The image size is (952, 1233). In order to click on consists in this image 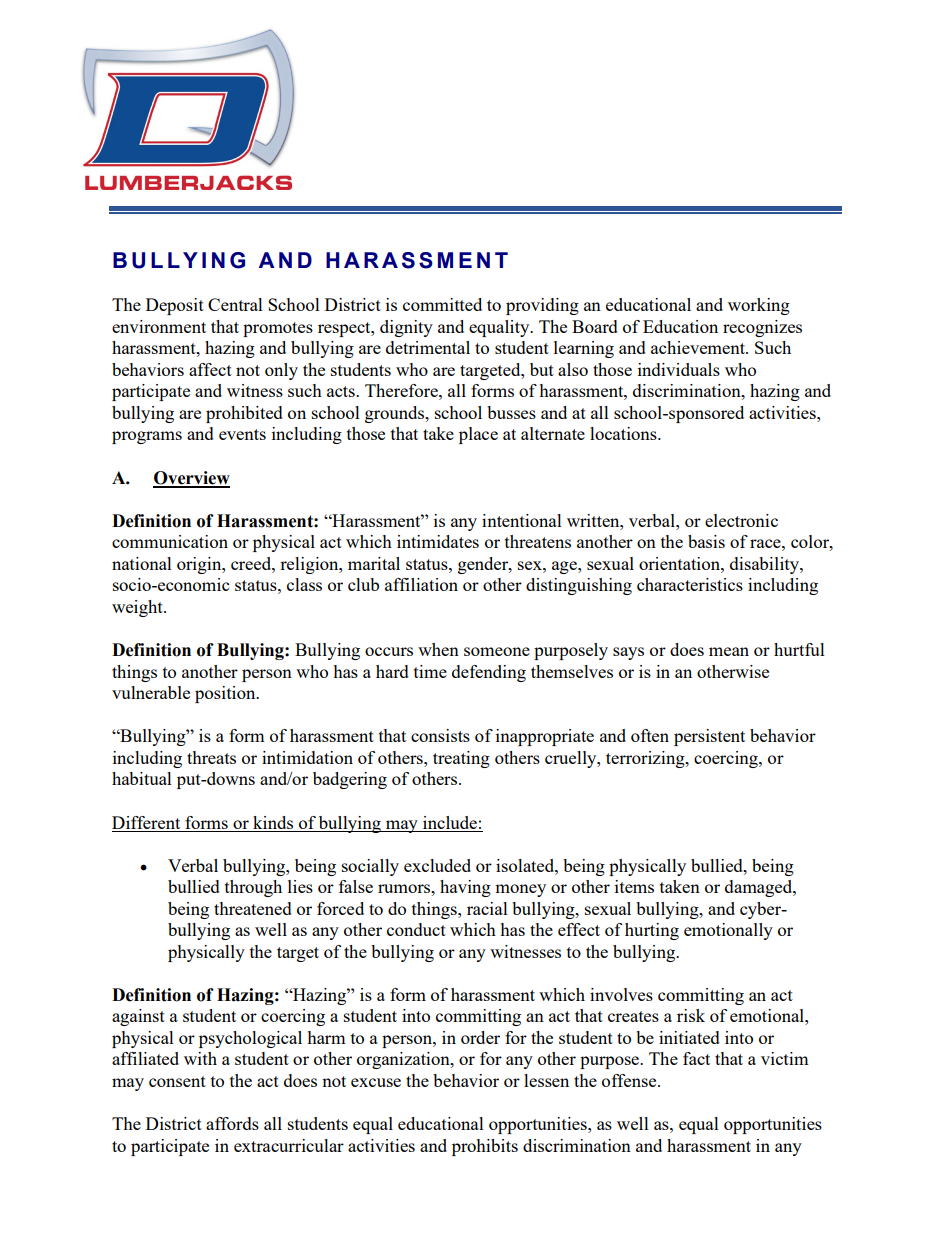, I will do `click(440, 735)`.
